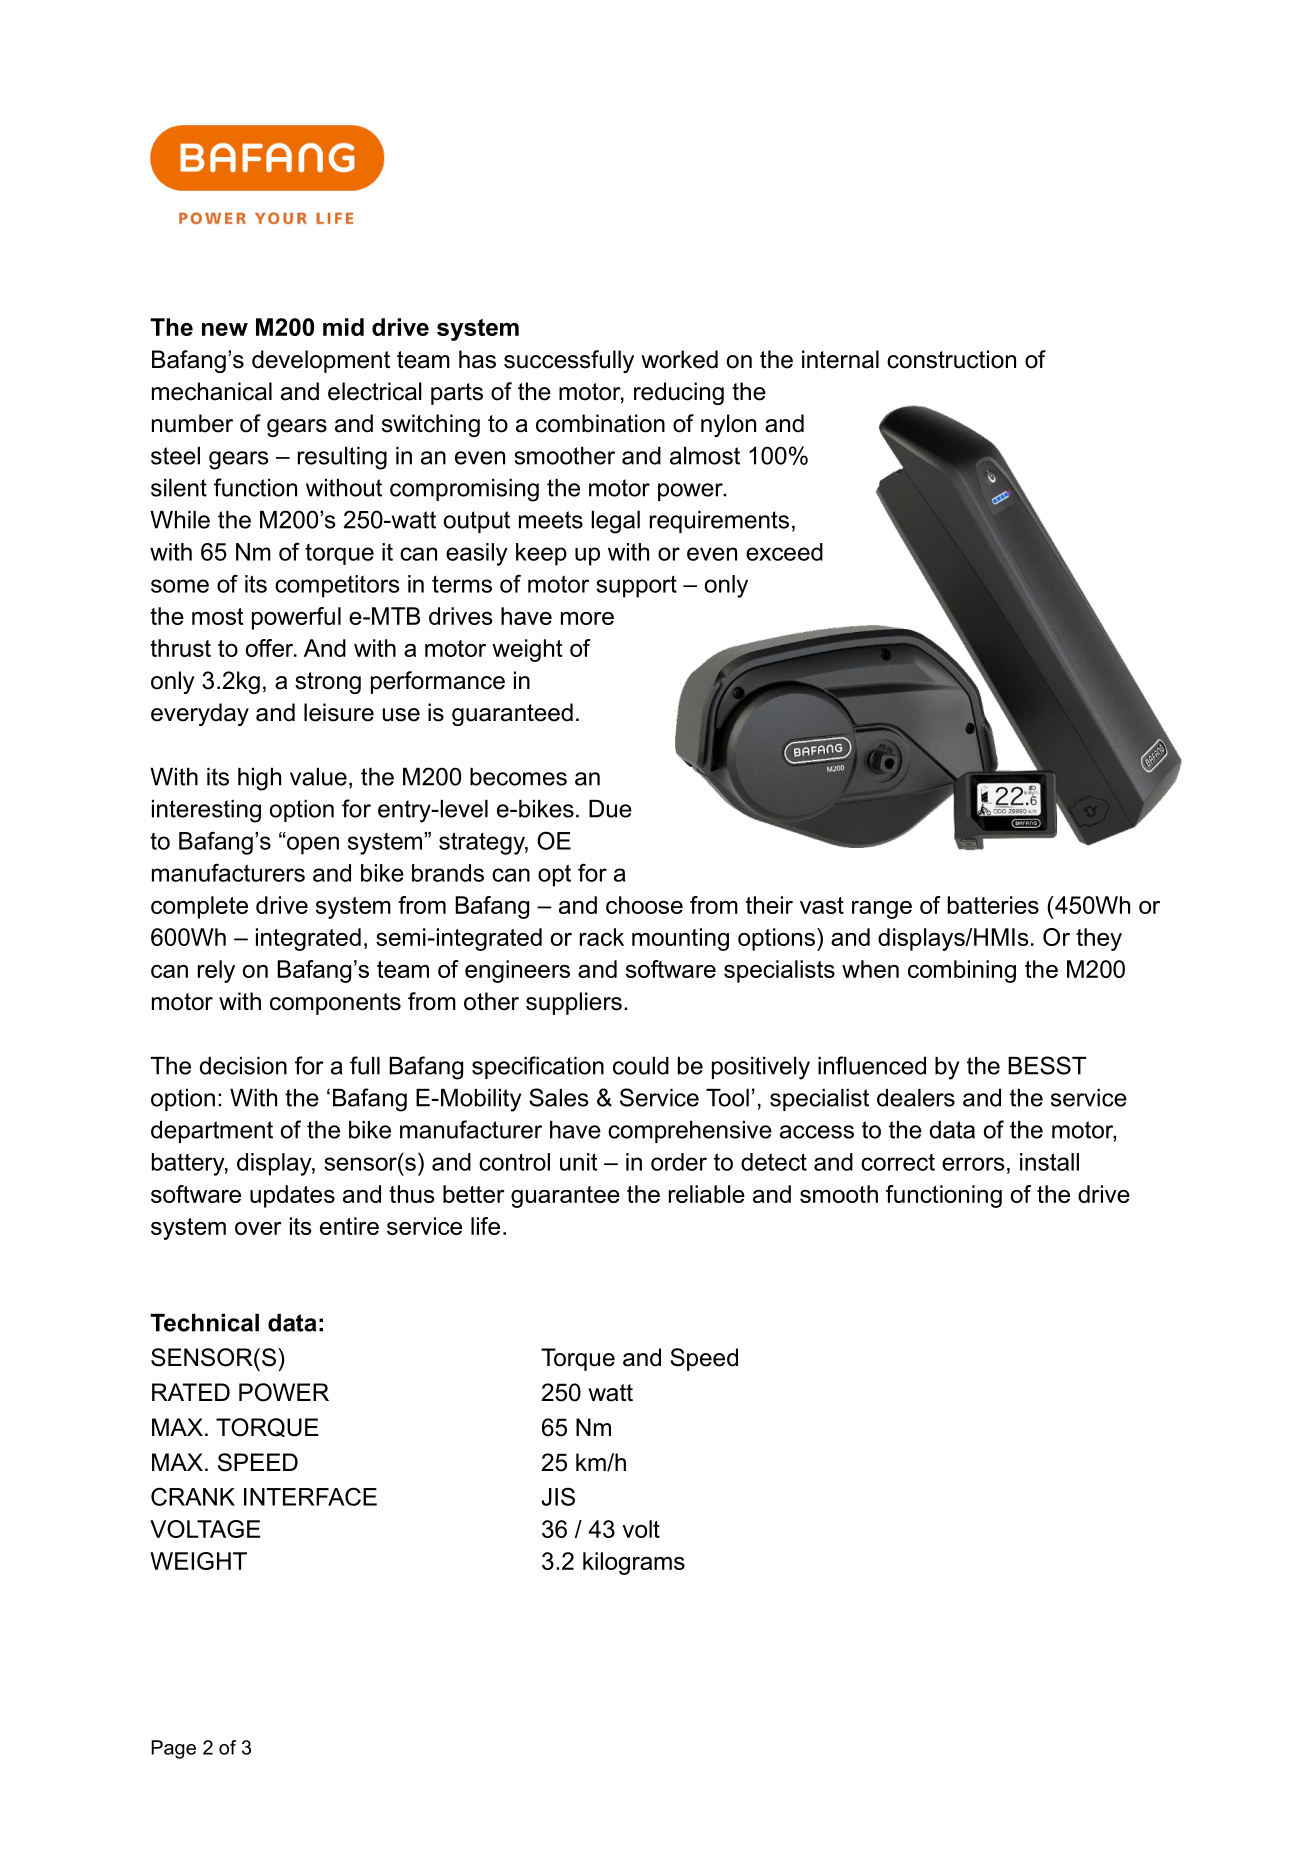  I want to click on strong, so click(328, 683).
